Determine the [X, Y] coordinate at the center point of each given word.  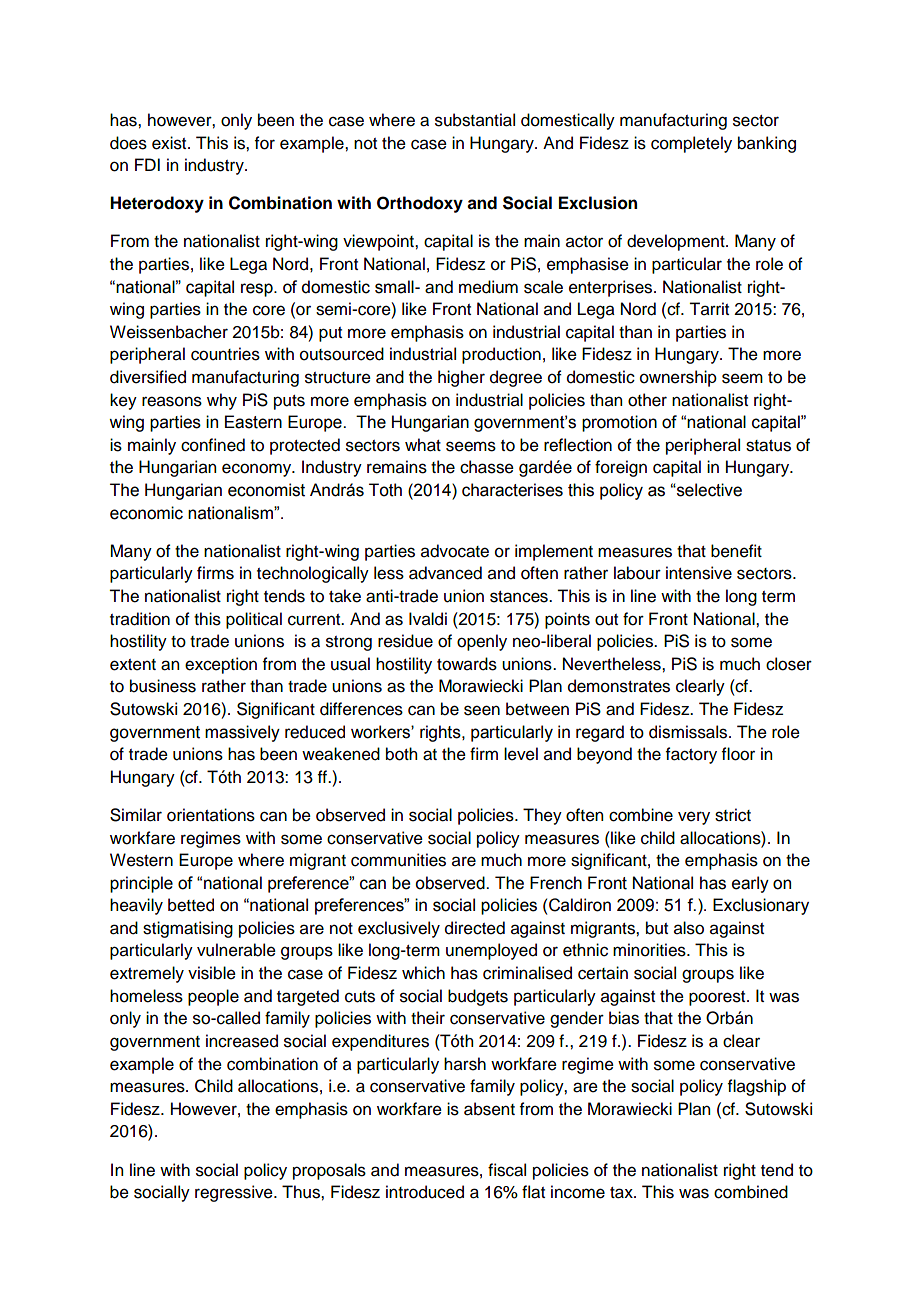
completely [691, 144]
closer [789, 664]
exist [170, 143]
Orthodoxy [420, 204]
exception [221, 665]
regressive [235, 1193]
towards [467, 664]
